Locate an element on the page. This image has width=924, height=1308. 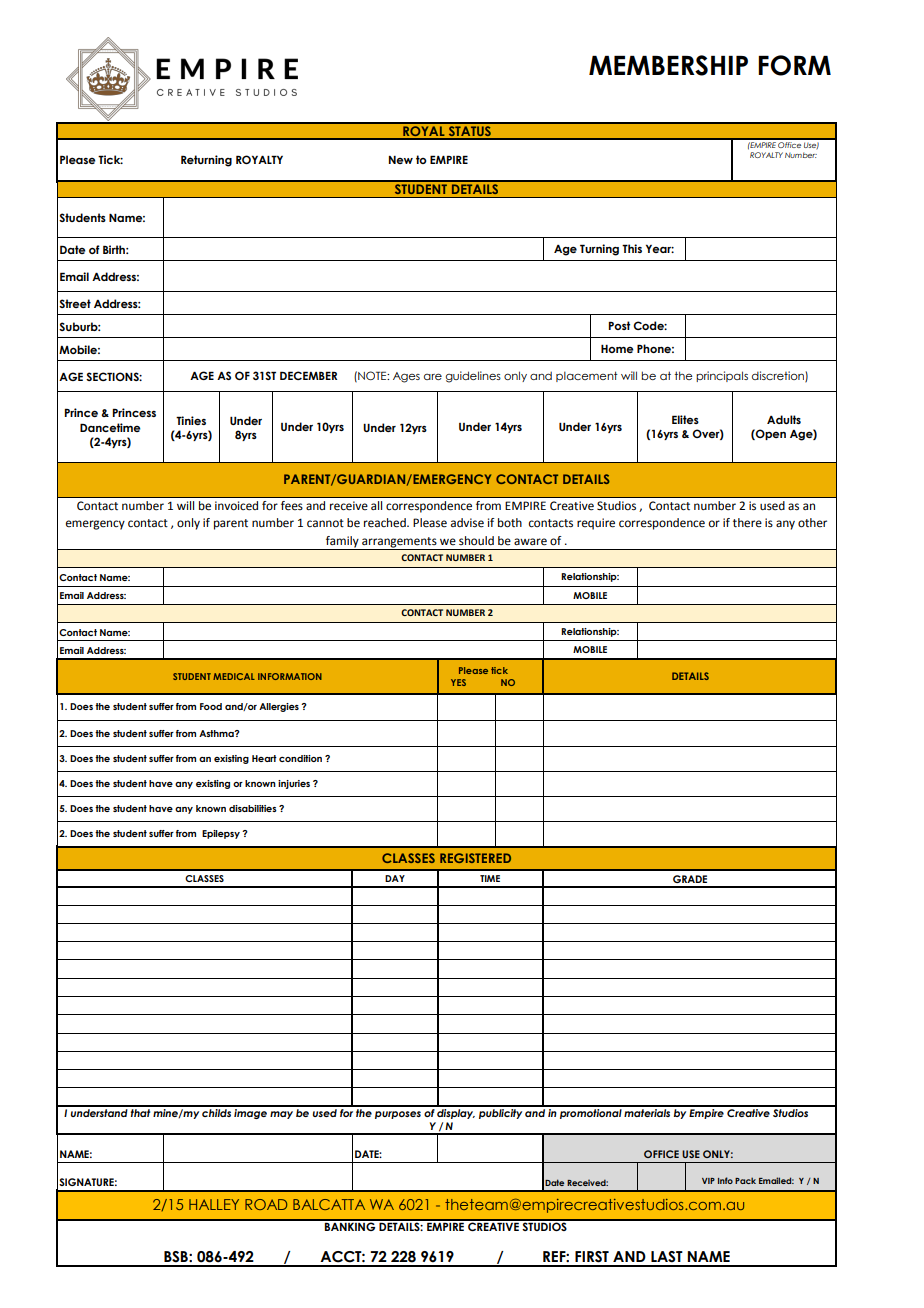
GRADE is located at coordinates (690, 879).
